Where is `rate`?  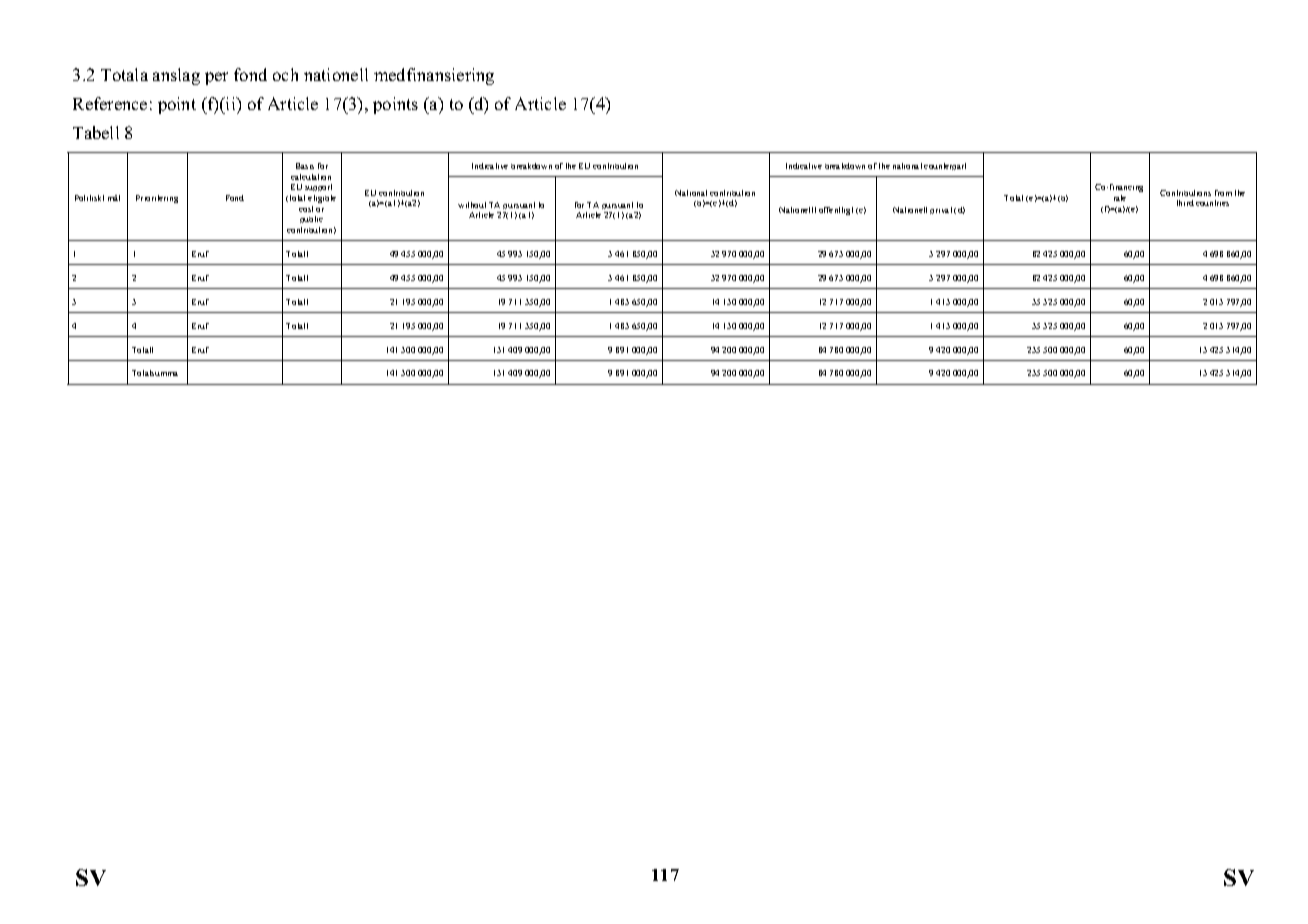 rate is located at coordinates (1120, 198).
